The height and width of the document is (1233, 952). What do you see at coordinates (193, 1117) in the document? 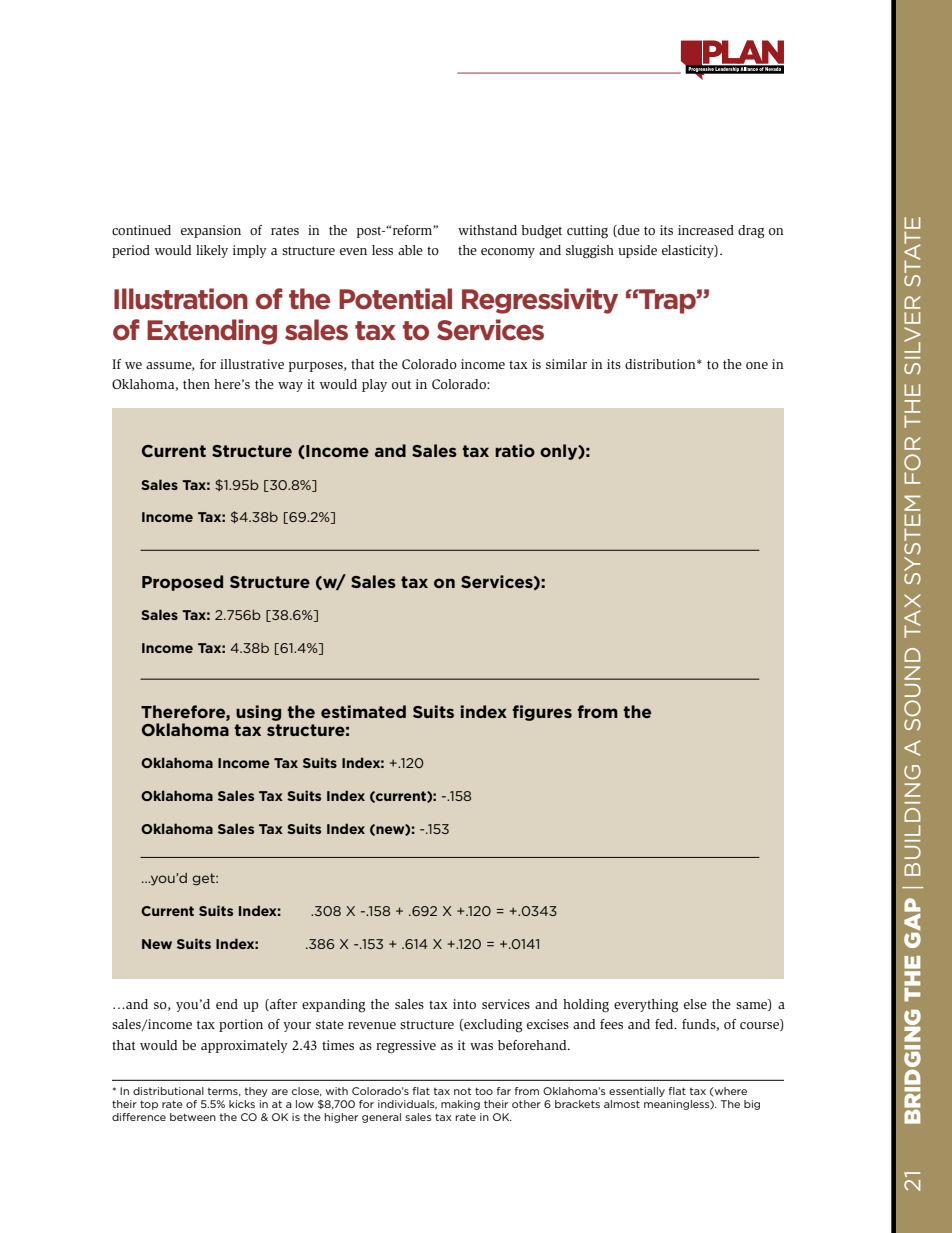
I see `between` at bounding box center [193, 1117].
